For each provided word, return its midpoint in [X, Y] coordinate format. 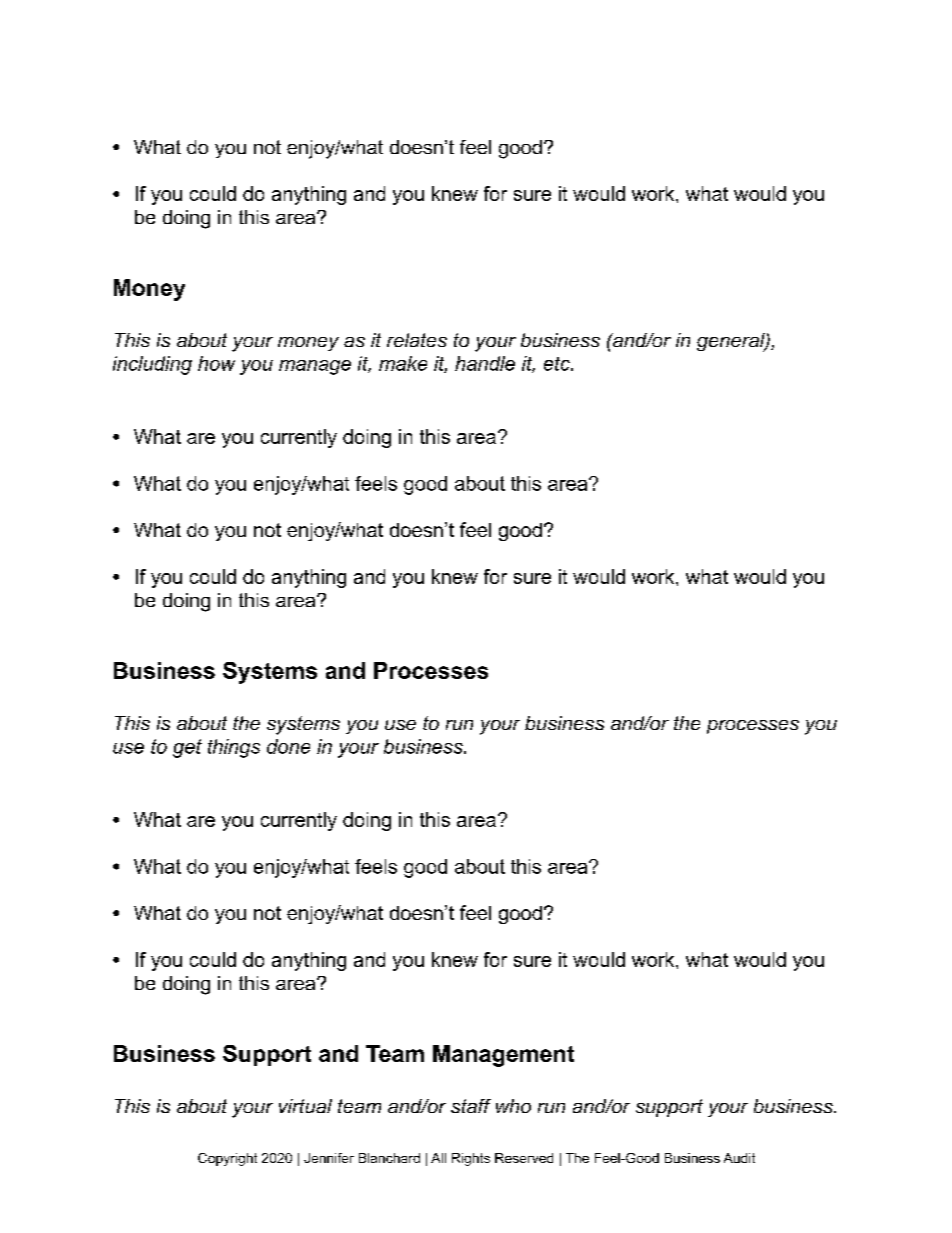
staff [471, 1106]
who [513, 1106]
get [187, 748]
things [234, 748]
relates [417, 340]
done [288, 746]
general [732, 342]
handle [485, 363]
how [216, 363]
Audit [739, 1158]
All [438, 1158]
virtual [305, 1106]
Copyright [227, 1159]
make [403, 363]
